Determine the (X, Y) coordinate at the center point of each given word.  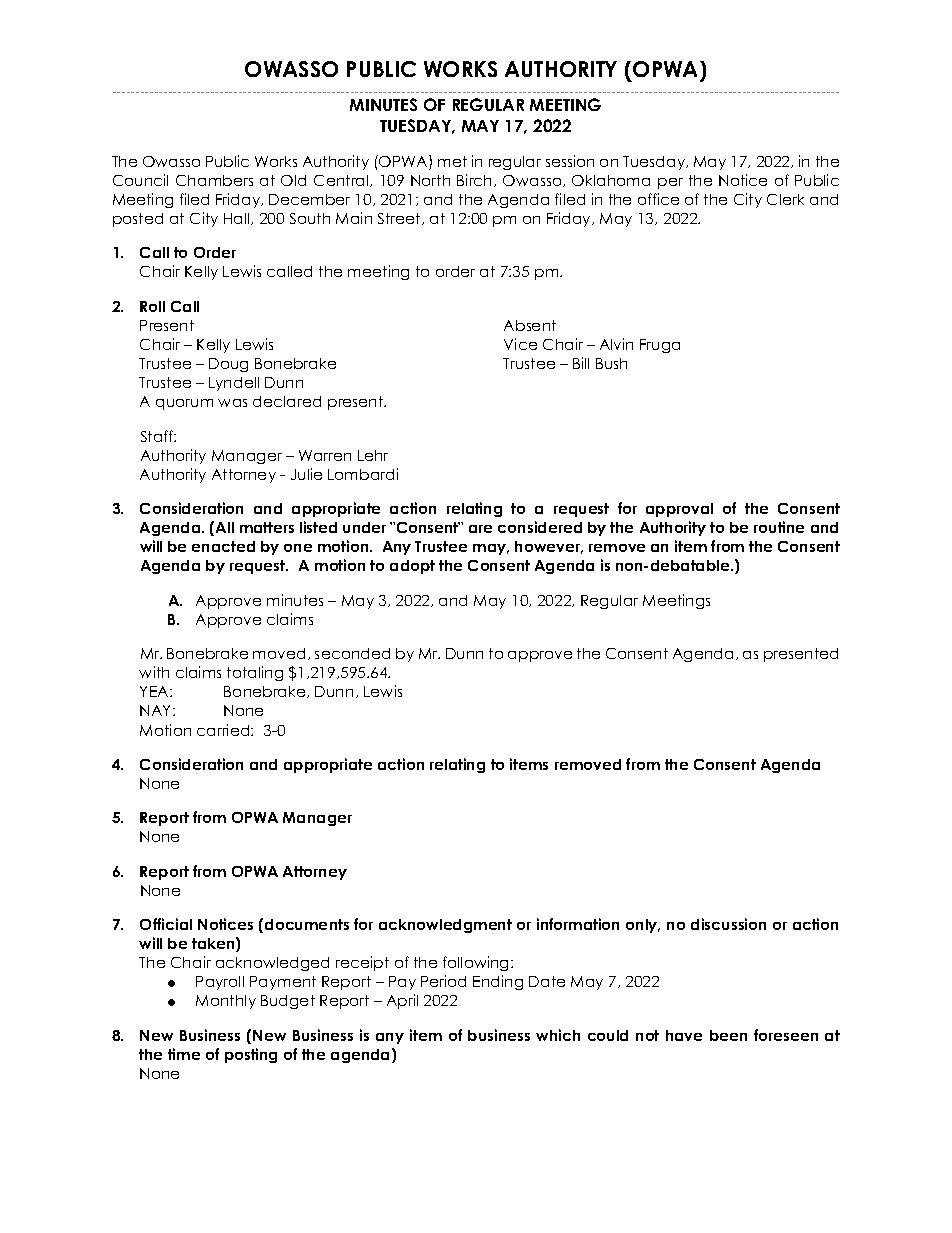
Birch (476, 180)
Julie (306, 474)
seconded (352, 653)
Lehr (373, 455)
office (658, 199)
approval (679, 510)
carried (224, 730)
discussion (728, 924)
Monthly (226, 1002)
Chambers (214, 180)
